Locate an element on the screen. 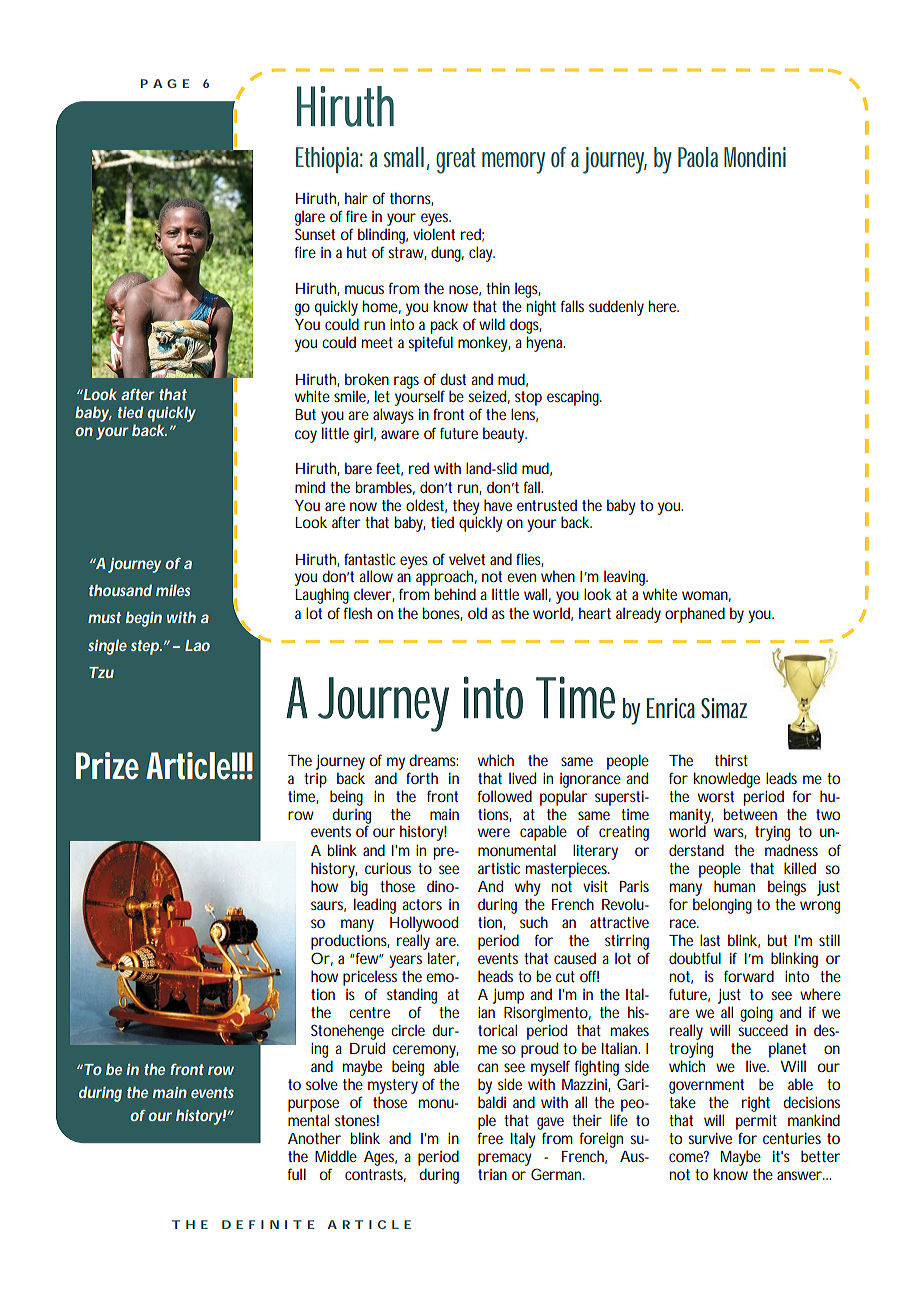 The image size is (924, 1308). they is located at coordinates (466, 508).
